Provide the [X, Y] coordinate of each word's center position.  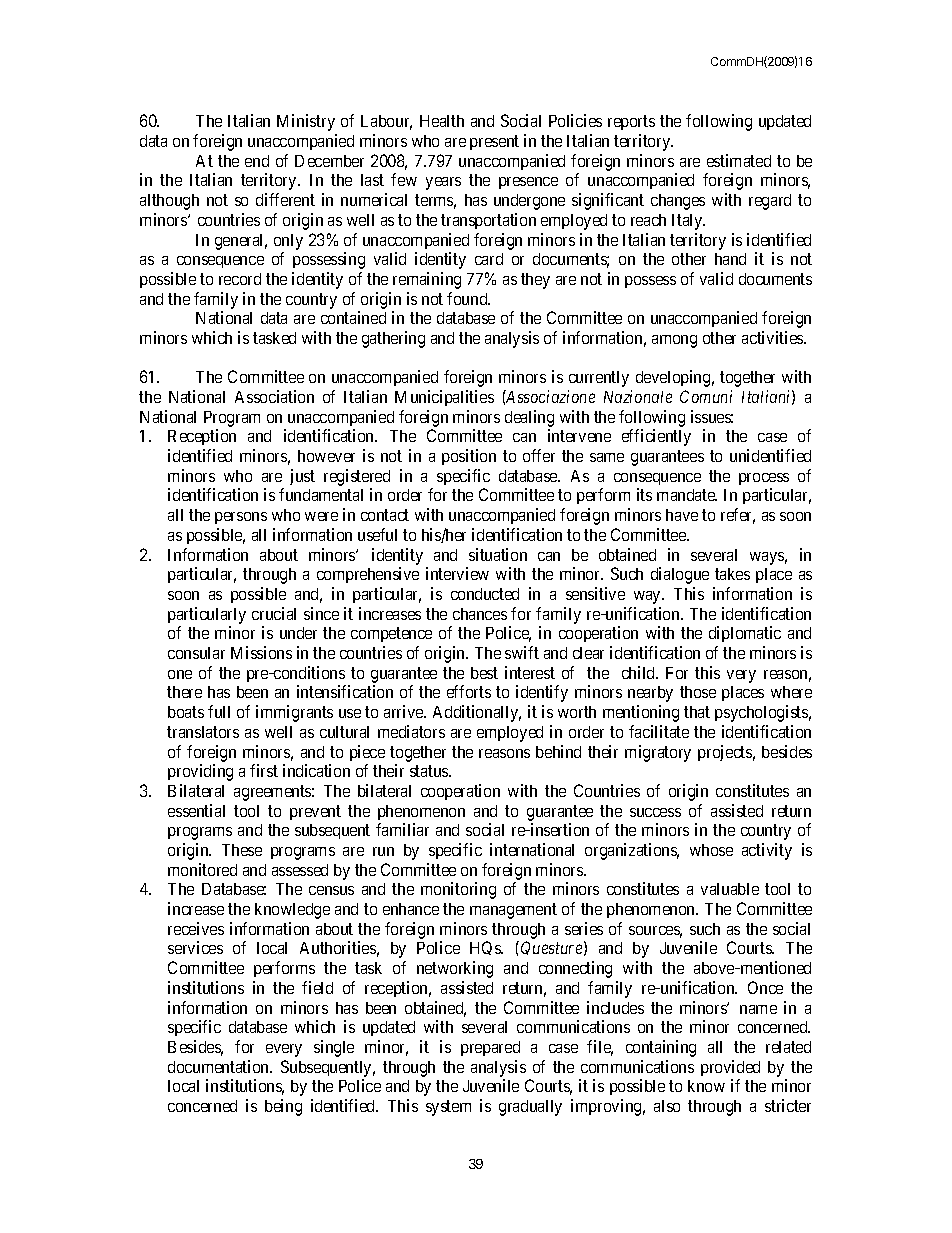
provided [730, 1068]
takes [732, 574]
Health [442, 121]
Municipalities [444, 398]
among [674, 341]
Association [274, 396]
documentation [220, 1066]
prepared [490, 1048]
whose [711, 850]
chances [480, 614]
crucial [274, 613]
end [257, 161]
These [242, 850]
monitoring [458, 890]
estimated [739, 160]
